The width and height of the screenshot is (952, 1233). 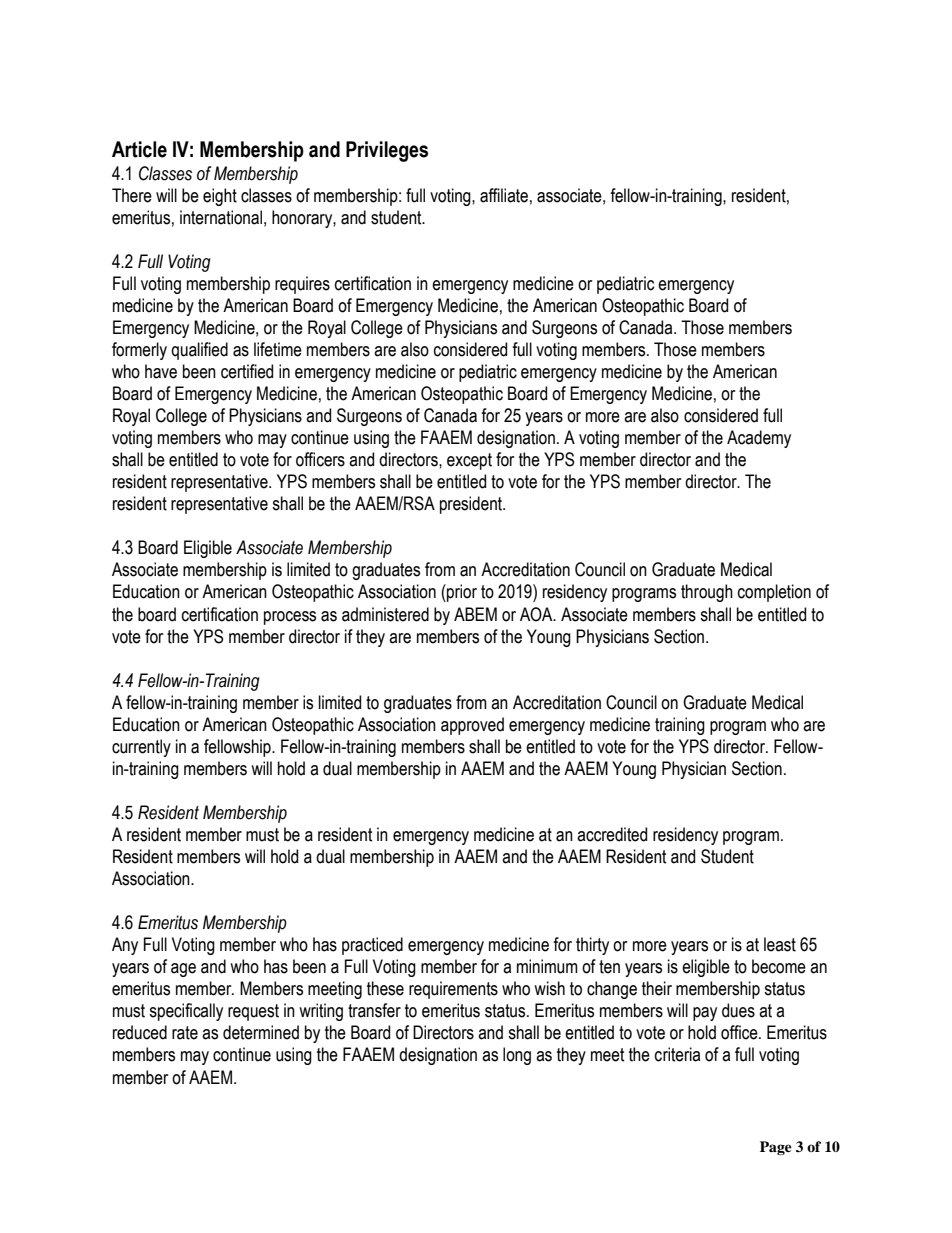 I want to click on rate, so click(x=185, y=1033).
